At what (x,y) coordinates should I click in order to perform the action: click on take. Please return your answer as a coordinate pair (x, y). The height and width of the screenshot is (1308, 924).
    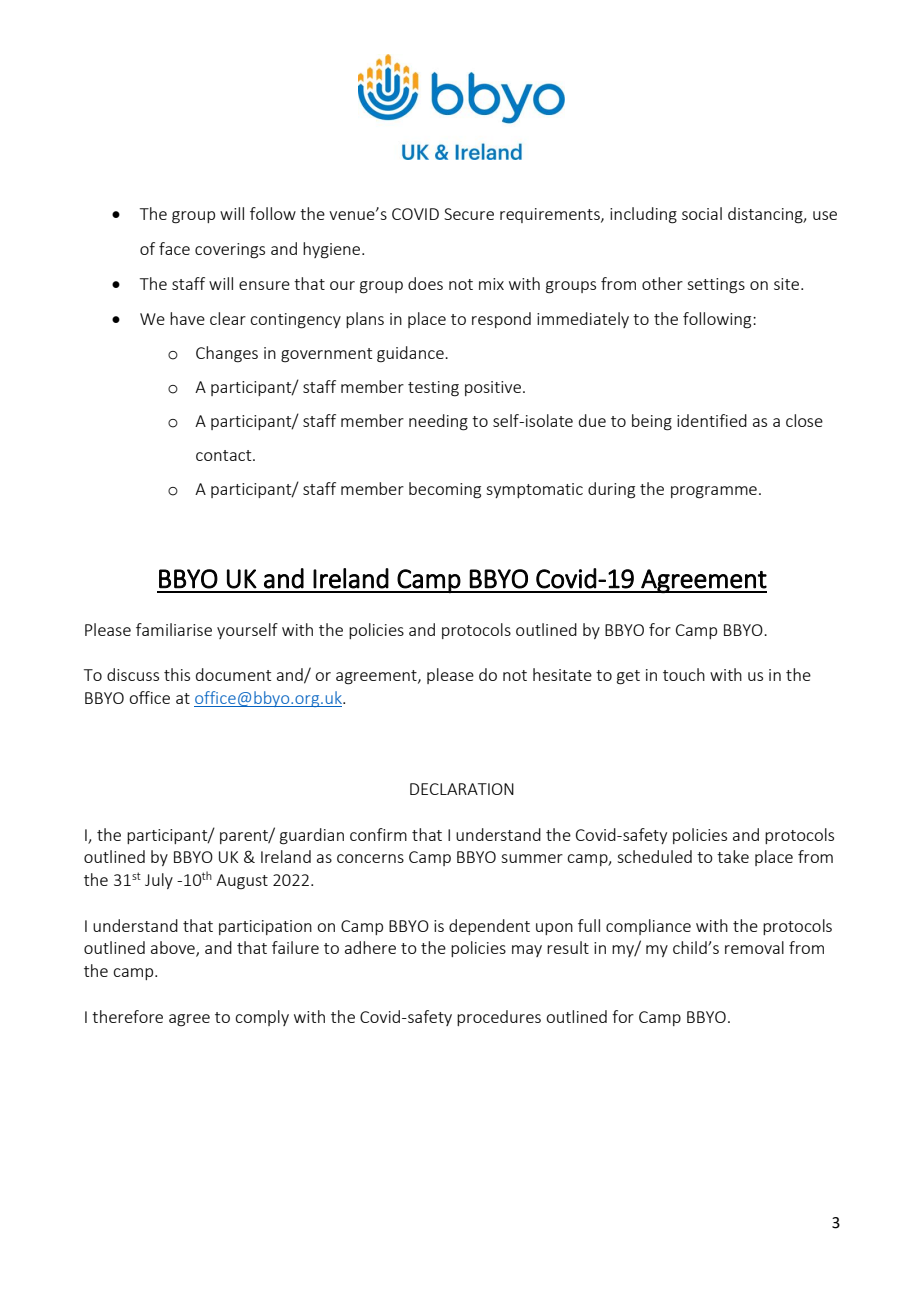
    Looking at the image, I should click on (733, 856).
